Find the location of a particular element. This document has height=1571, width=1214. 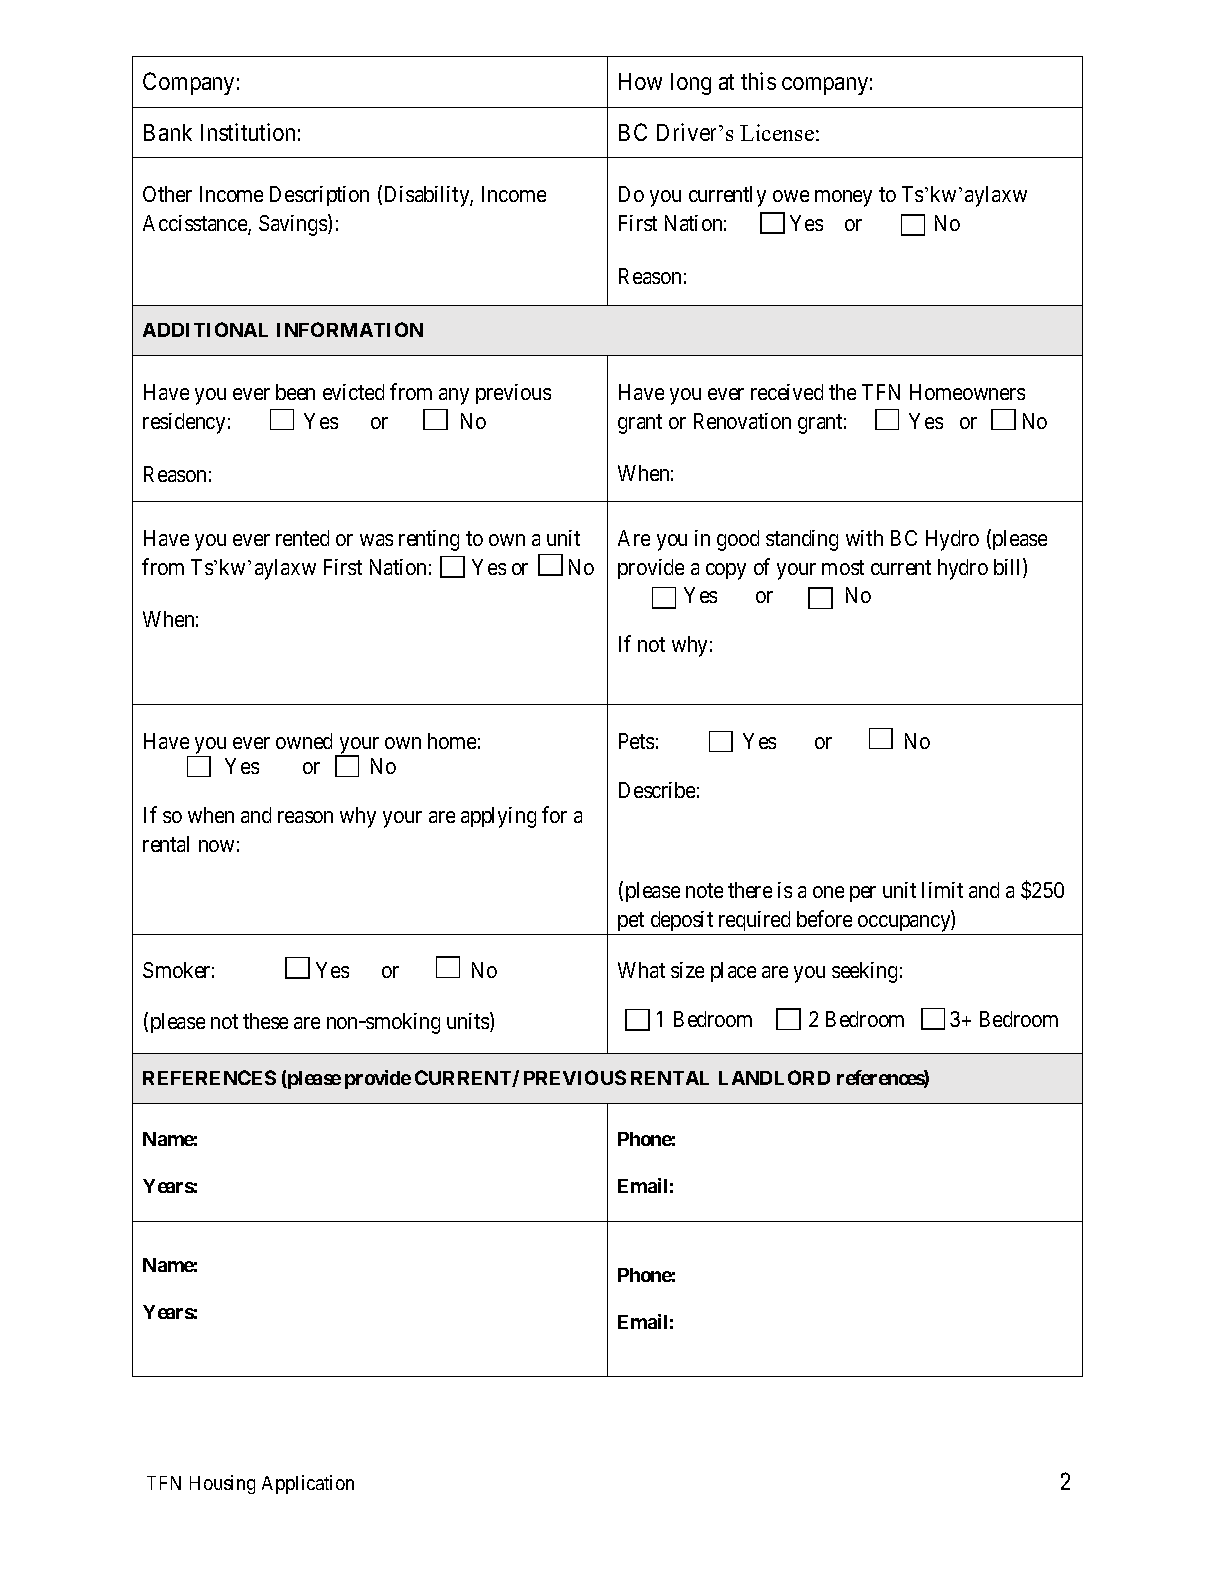

Housing is located at coordinates (222, 1484).
